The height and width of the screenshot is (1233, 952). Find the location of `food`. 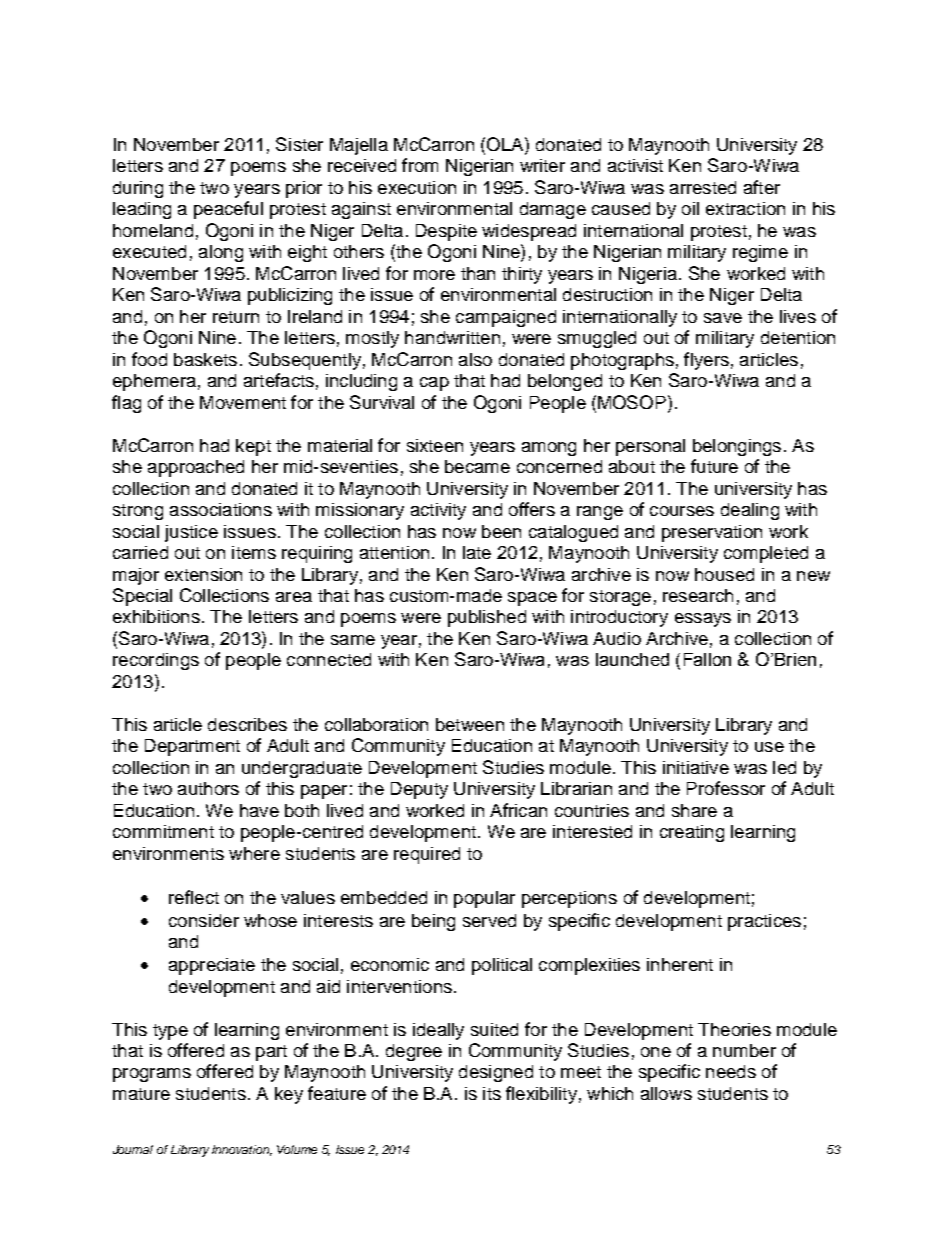

food is located at coordinates (149, 359).
